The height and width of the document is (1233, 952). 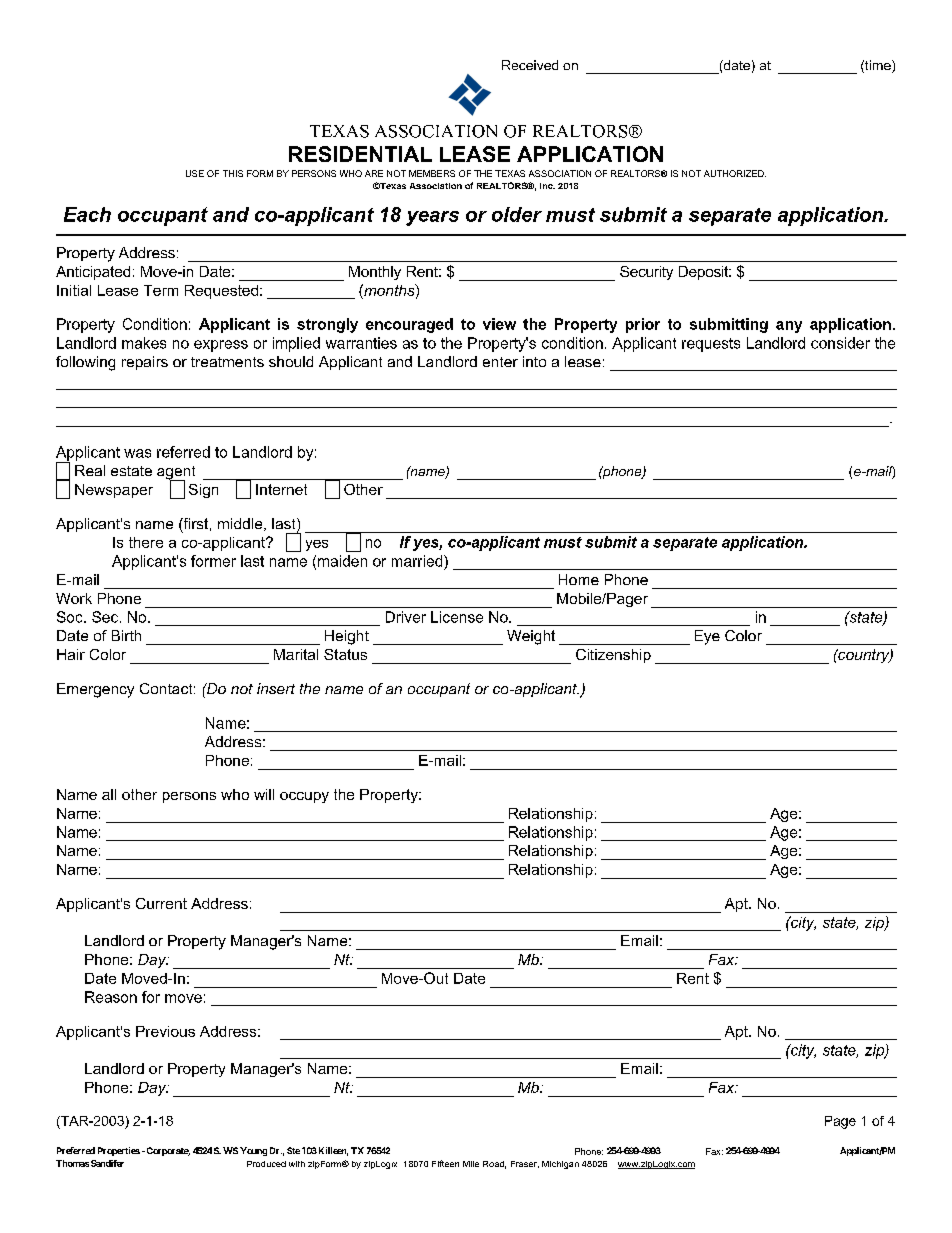 I want to click on Michigan, so click(x=560, y=1165).
